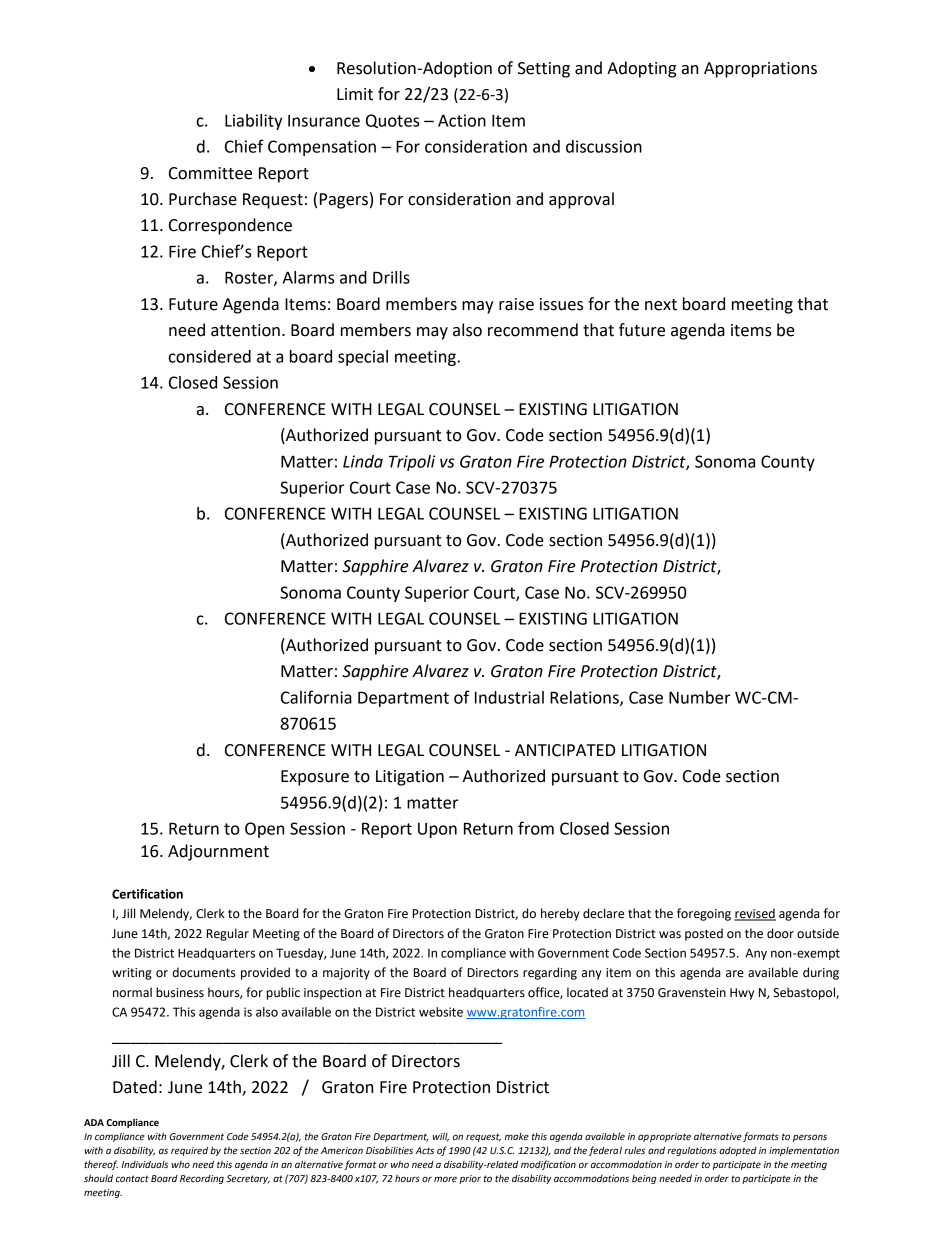  What do you see at coordinates (509, 697) in the screenshot?
I see `Industrial` at bounding box center [509, 697].
